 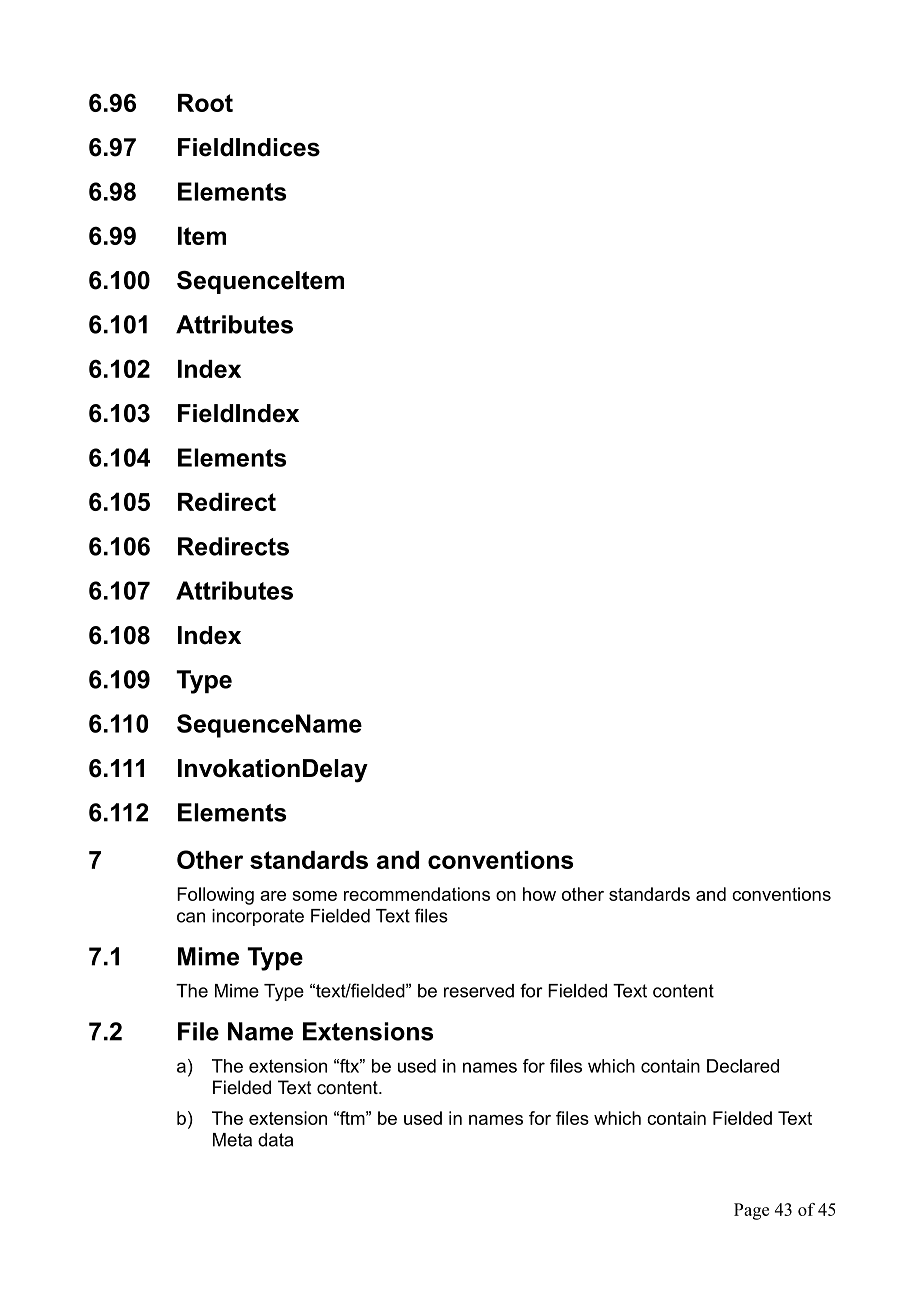 I want to click on how, so click(x=539, y=894).
